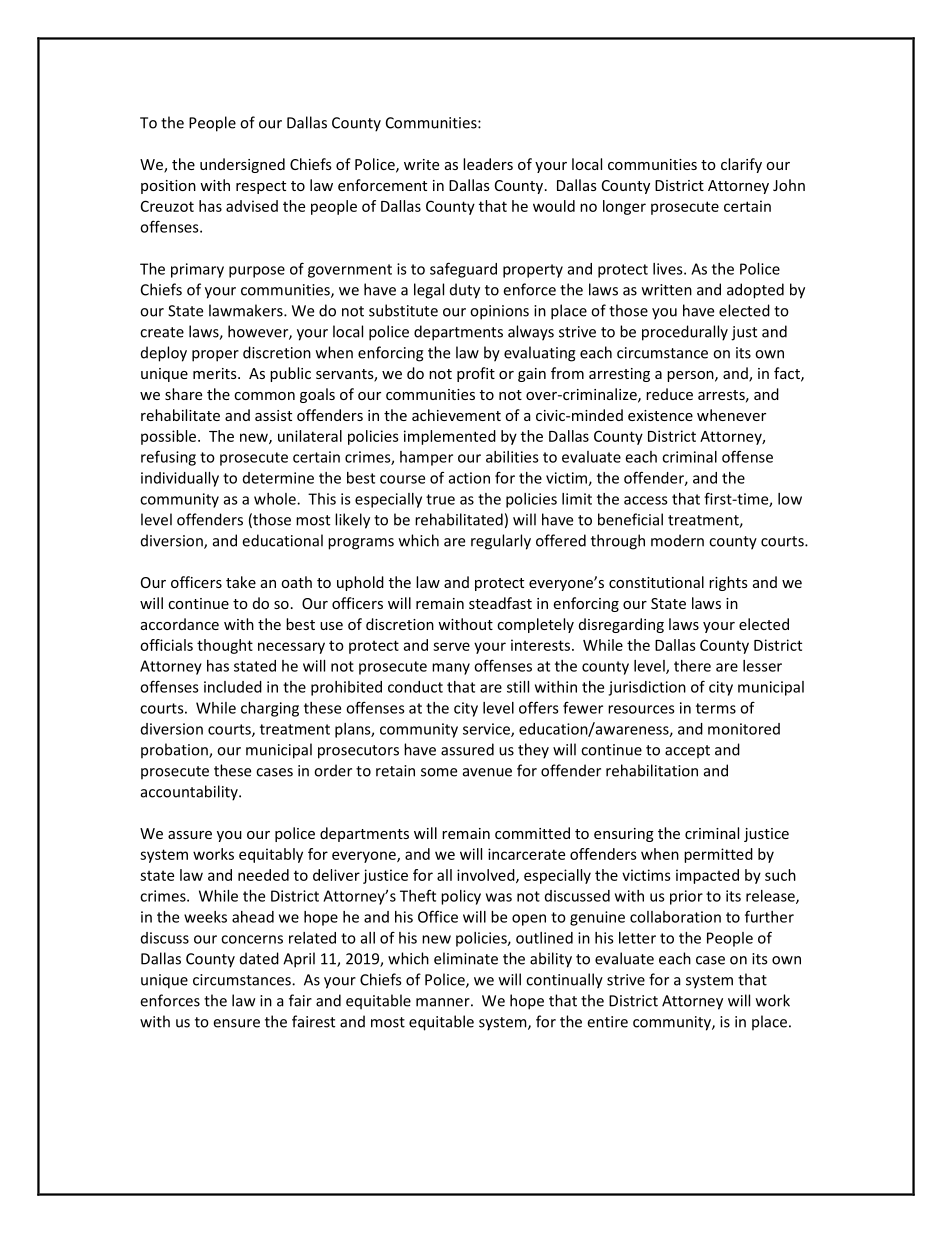 Image resolution: width=952 pixels, height=1233 pixels. I want to click on respect, so click(261, 187).
